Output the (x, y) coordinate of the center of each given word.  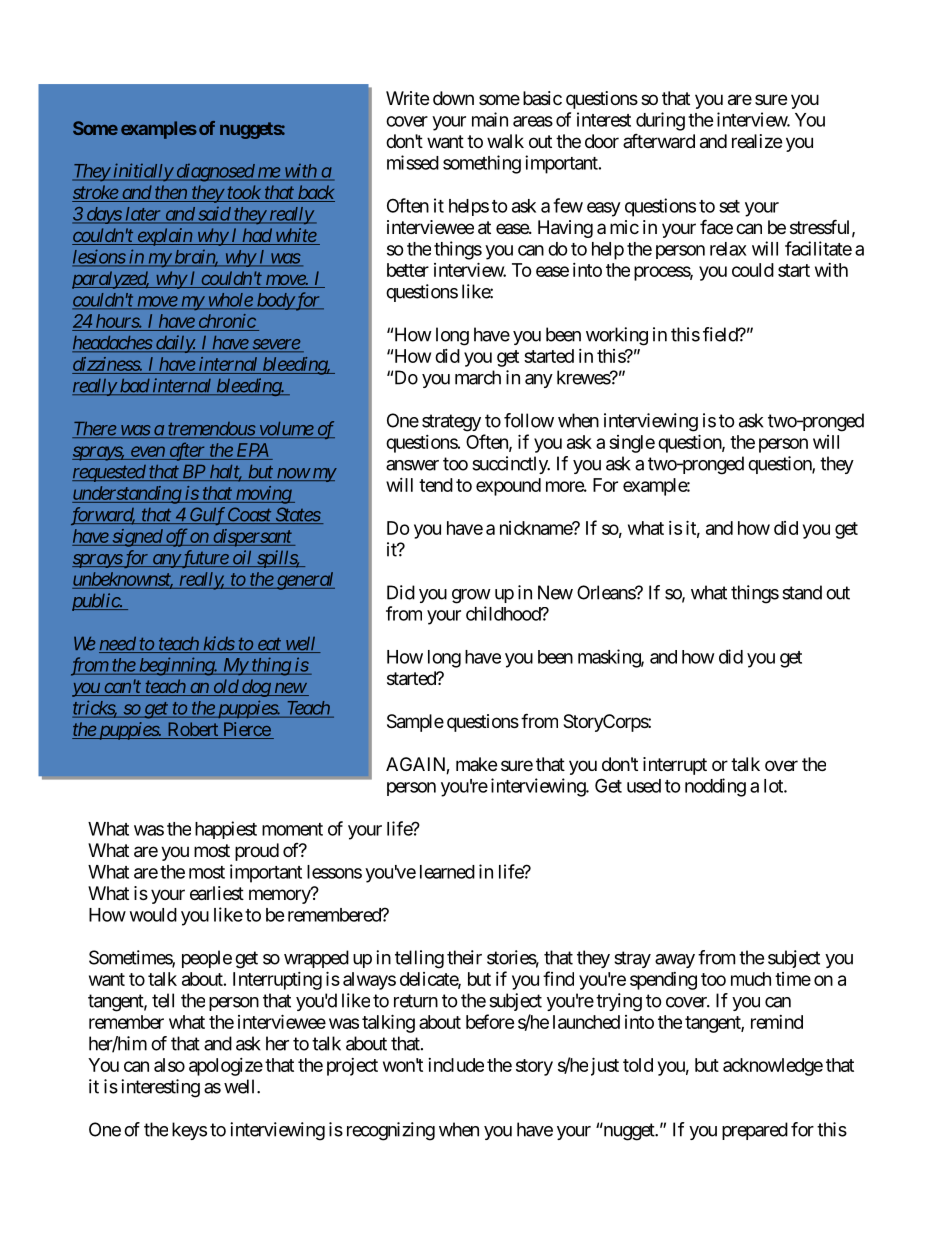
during (660, 121)
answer (412, 465)
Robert (192, 730)
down (453, 98)
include (456, 1065)
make (476, 764)
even (147, 453)
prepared (755, 1131)
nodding (715, 787)
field (721, 334)
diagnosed (215, 173)
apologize (226, 1067)
